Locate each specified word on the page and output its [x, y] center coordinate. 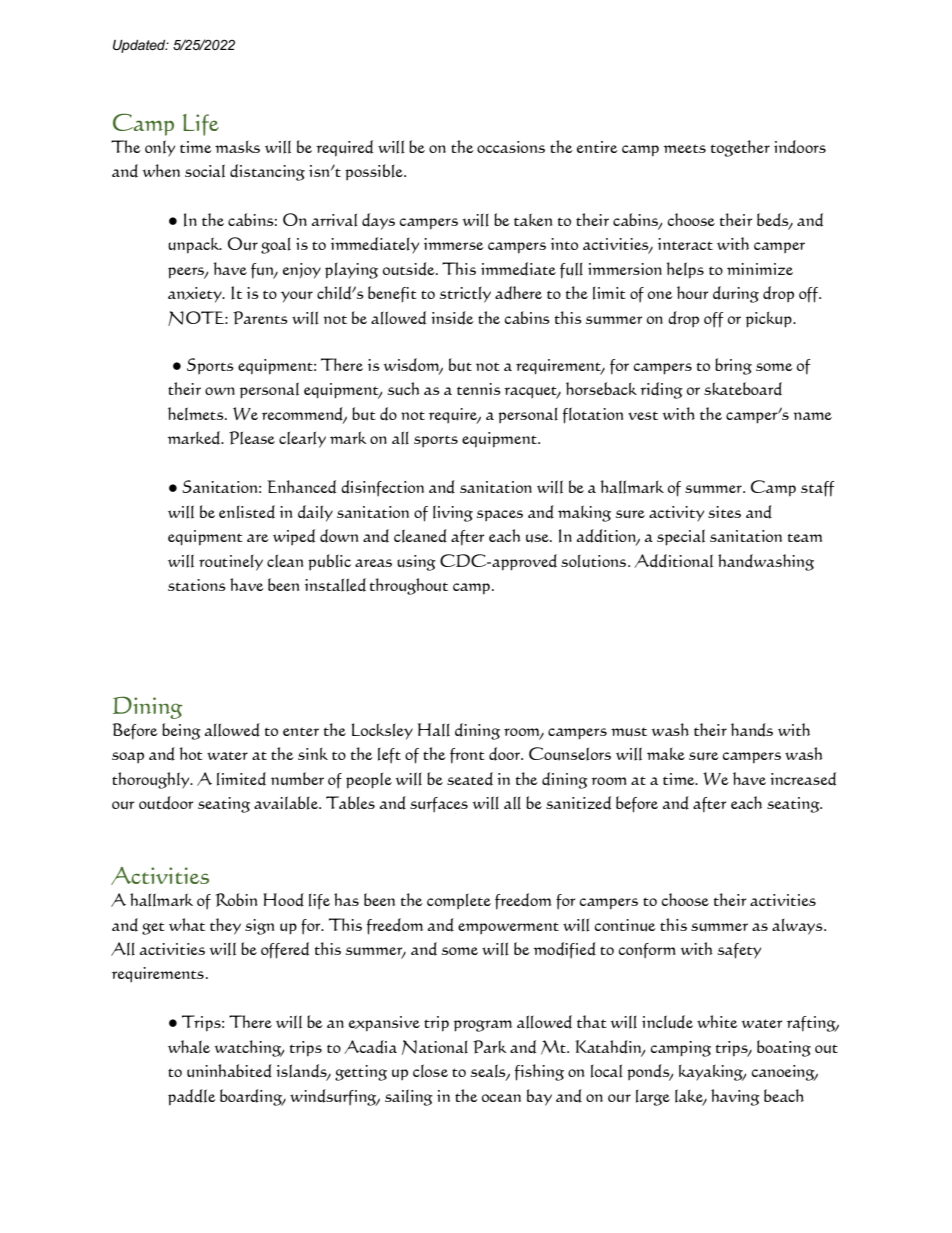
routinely [231, 563]
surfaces [439, 804]
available [287, 803]
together [740, 148]
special [681, 537]
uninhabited [229, 1071]
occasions [511, 147]
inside [452, 318]
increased [803, 779]
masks [237, 147]
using [416, 563]
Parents [260, 318]
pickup [770, 320]
